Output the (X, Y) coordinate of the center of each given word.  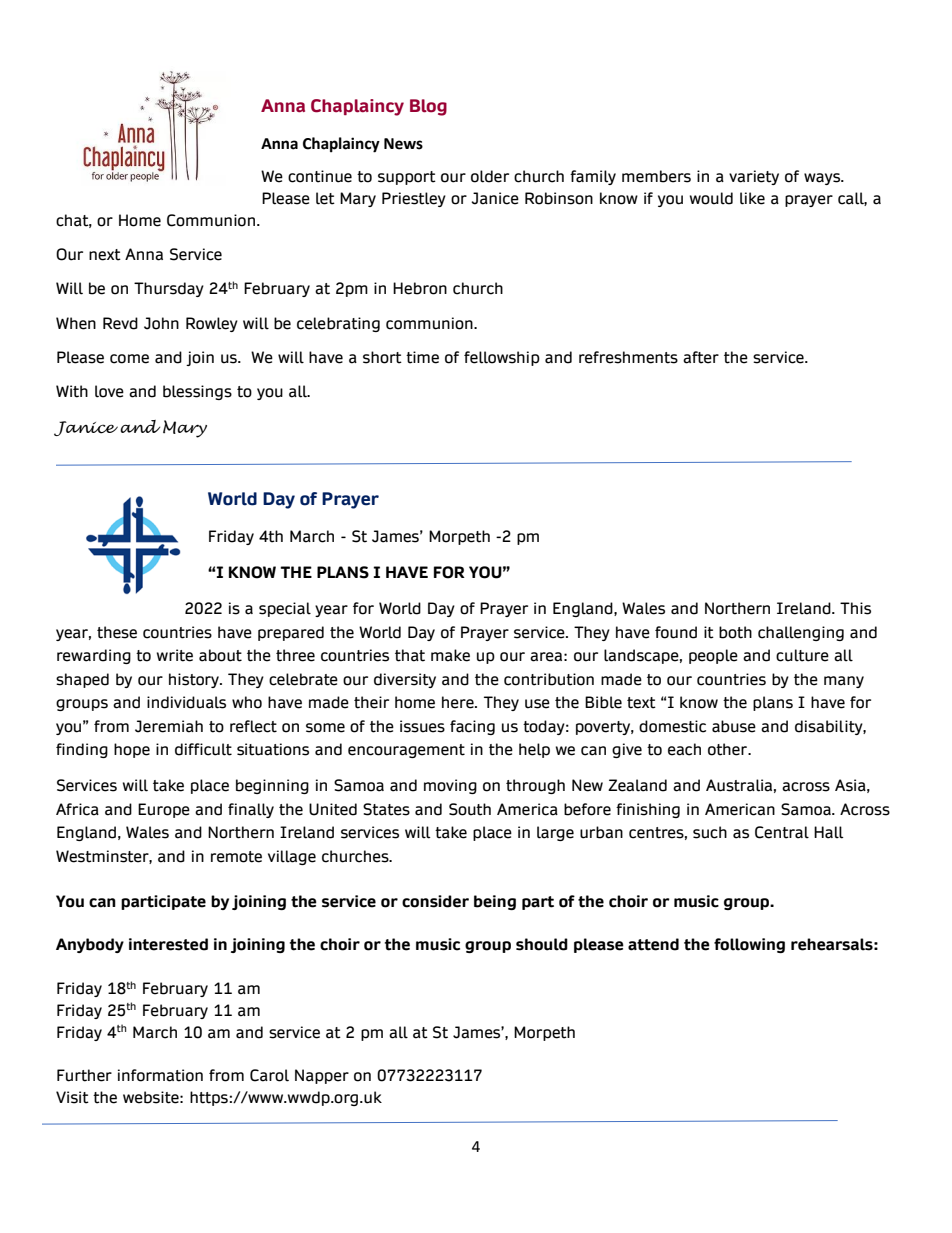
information (160, 1075)
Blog (428, 107)
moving (450, 786)
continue (320, 176)
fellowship (502, 358)
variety (754, 177)
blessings (197, 392)
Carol (269, 1075)
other (728, 749)
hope (132, 750)
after (701, 357)
